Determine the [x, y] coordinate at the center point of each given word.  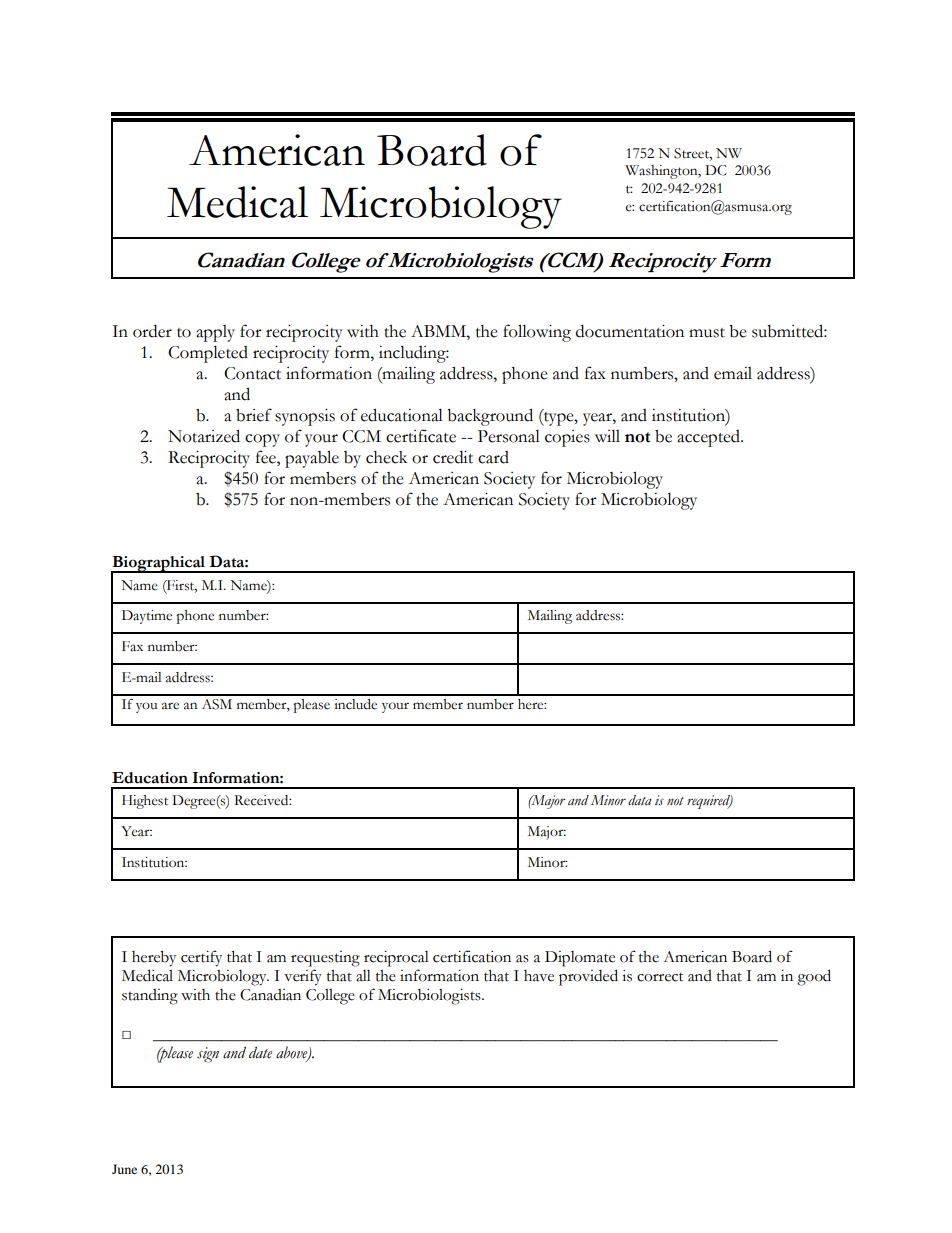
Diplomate [580, 959]
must [707, 333]
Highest [145, 802]
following [537, 333]
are [170, 706]
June [124, 1169]
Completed [208, 354]
